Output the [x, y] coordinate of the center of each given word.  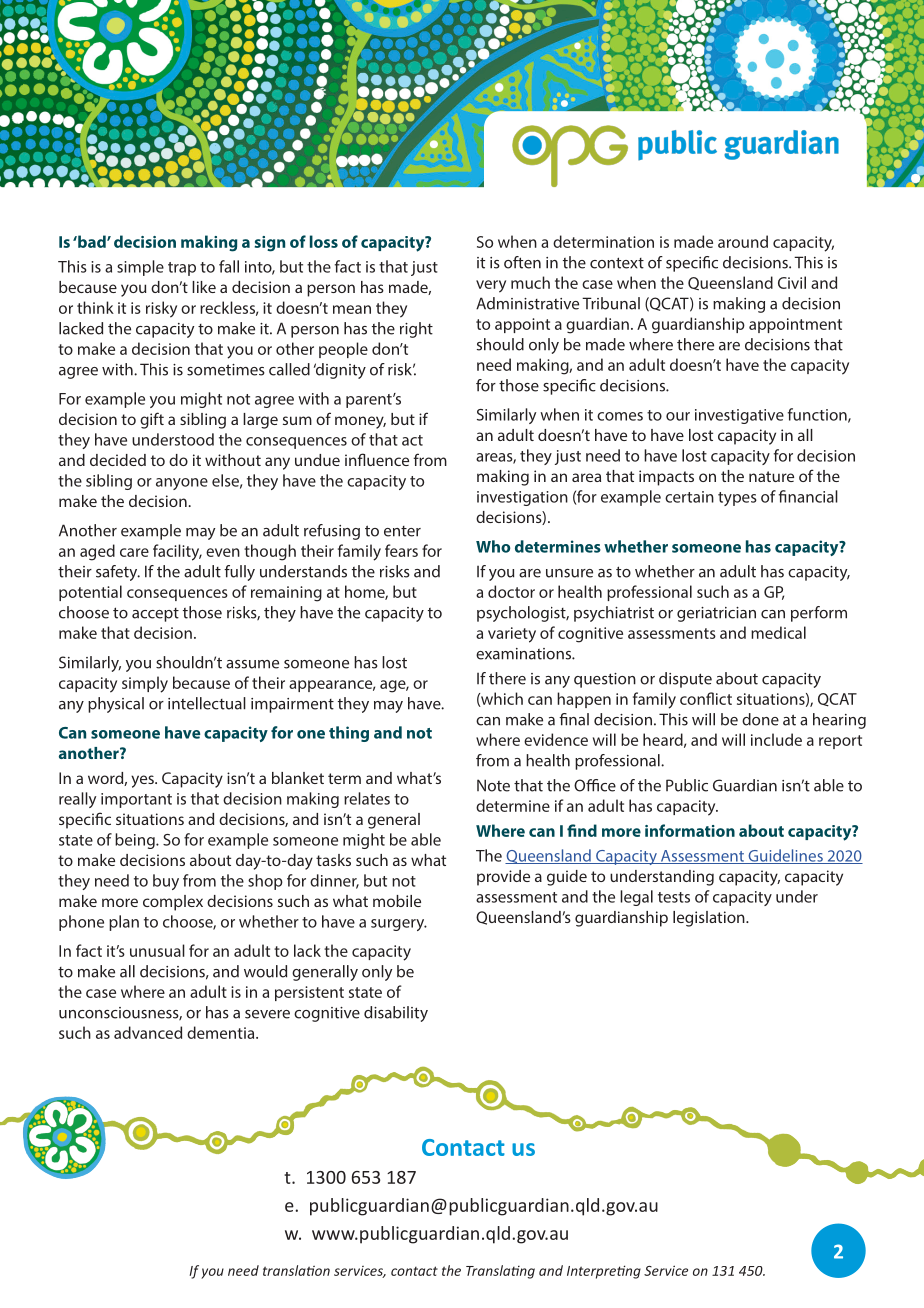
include [776, 739]
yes [143, 781]
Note [493, 785]
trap [182, 269]
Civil [792, 282]
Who [493, 546]
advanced [148, 1032]
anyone [182, 484]
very [491, 286]
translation [296, 1270]
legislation [710, 919]
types [737, 499]
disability [396, 1014]
